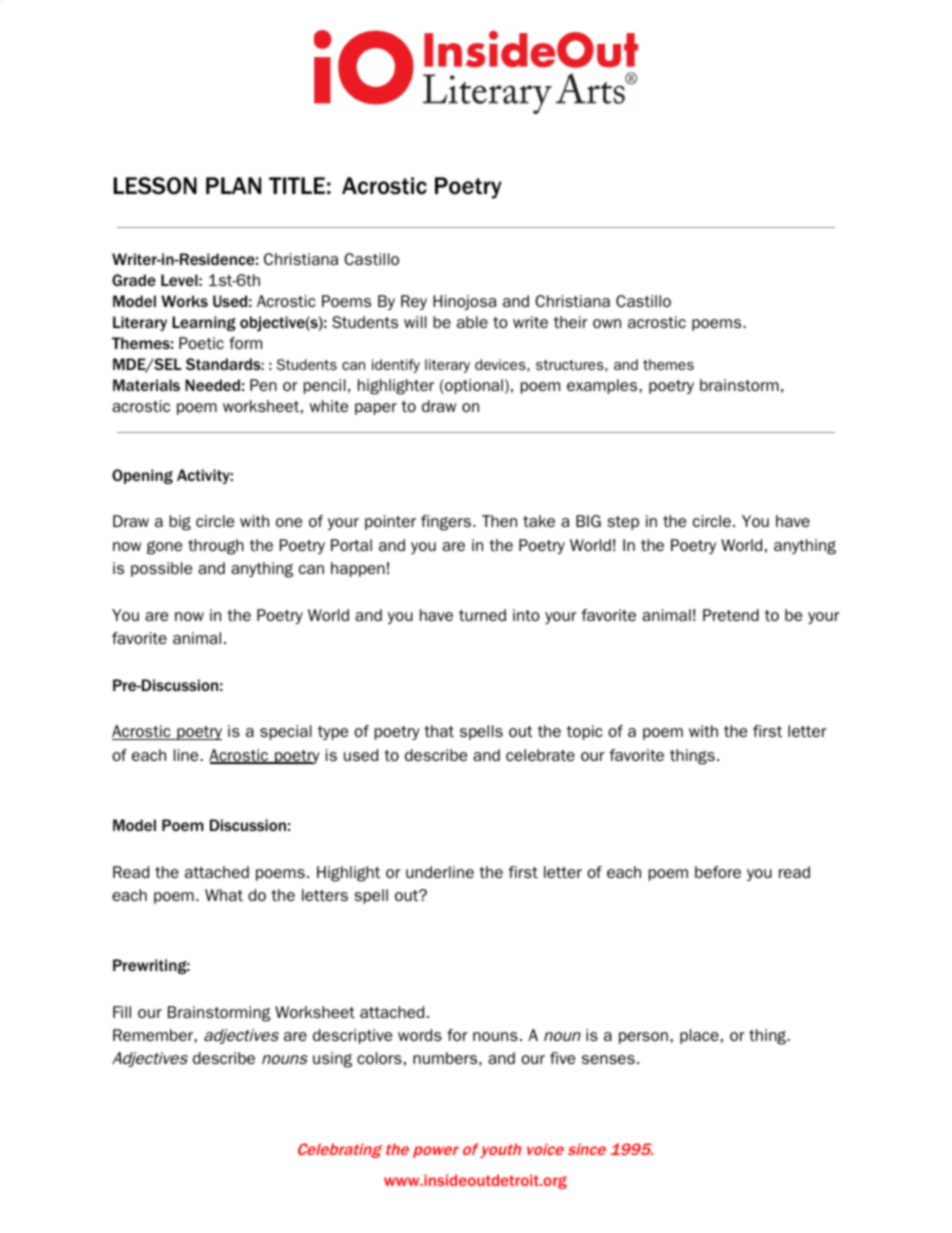 This screenshot has height=1233, width=952. I want to click on Rey, so click(414, 302).
